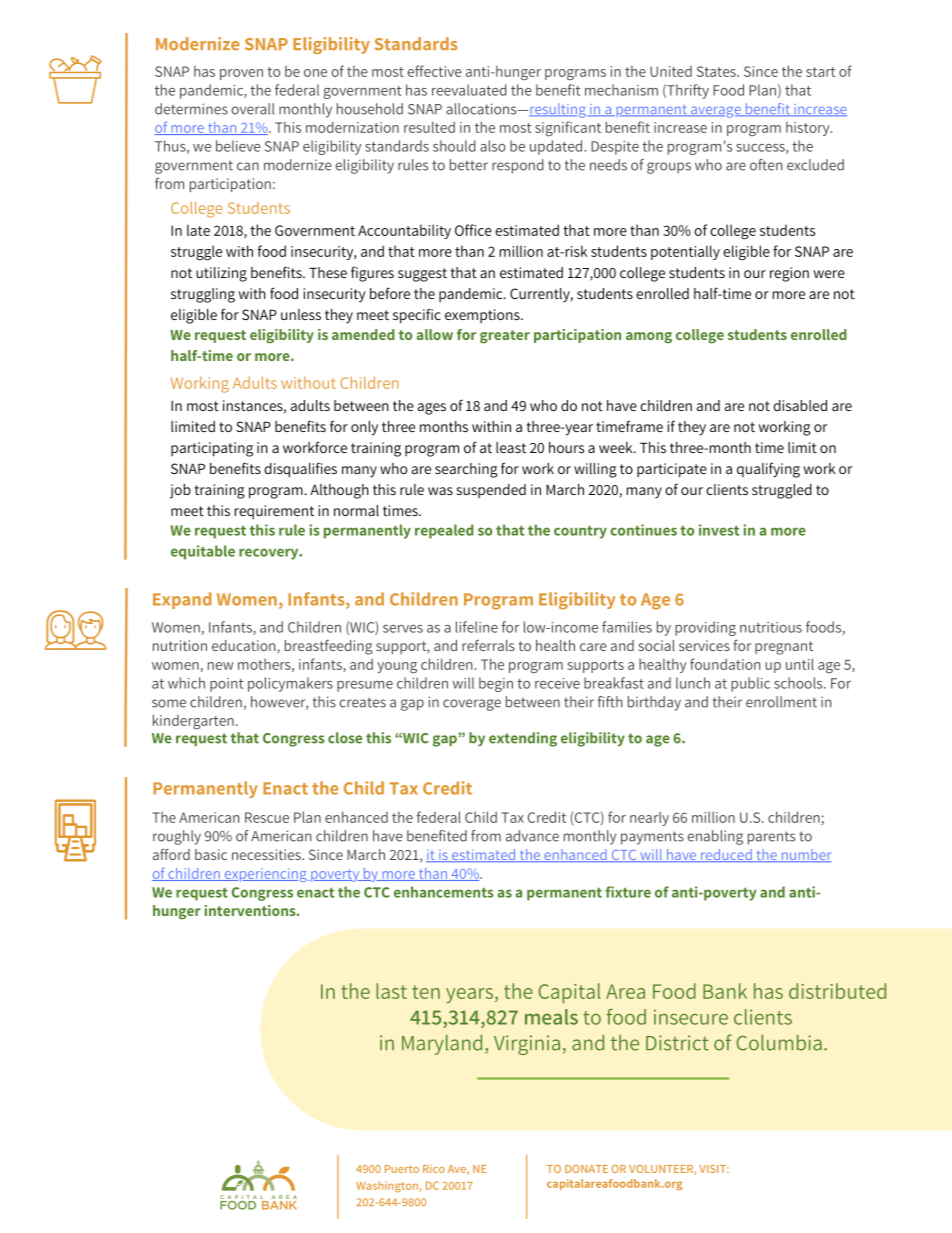  Describe the element at coordinates (444, 892) in the image. I see `enhancements` at that location.
